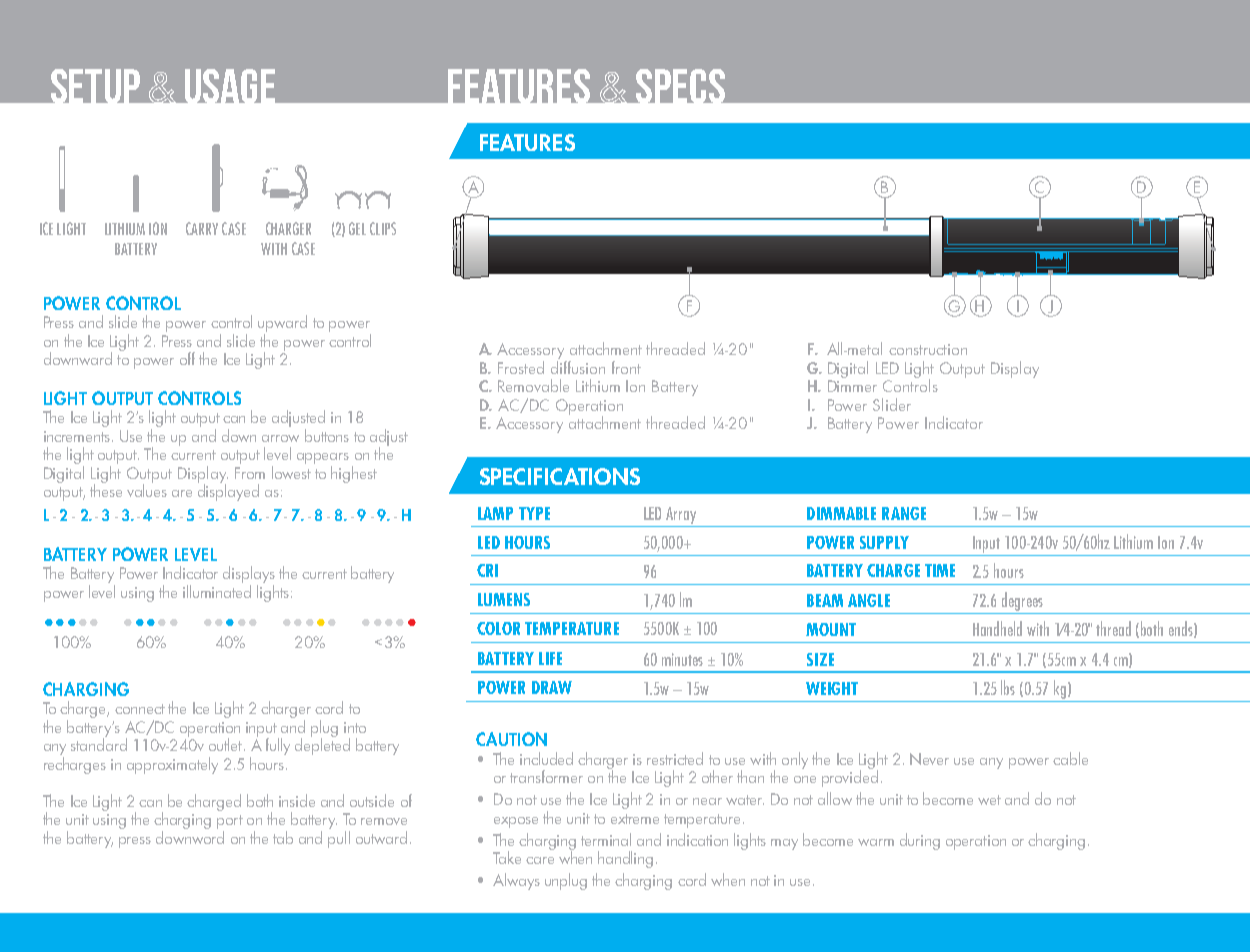 Image resolution: width=1250 pixels, height=952 pixels. What do you see at coordinates (928, 349) in the document?
I see `construction` at bounding box center [928, 349].
